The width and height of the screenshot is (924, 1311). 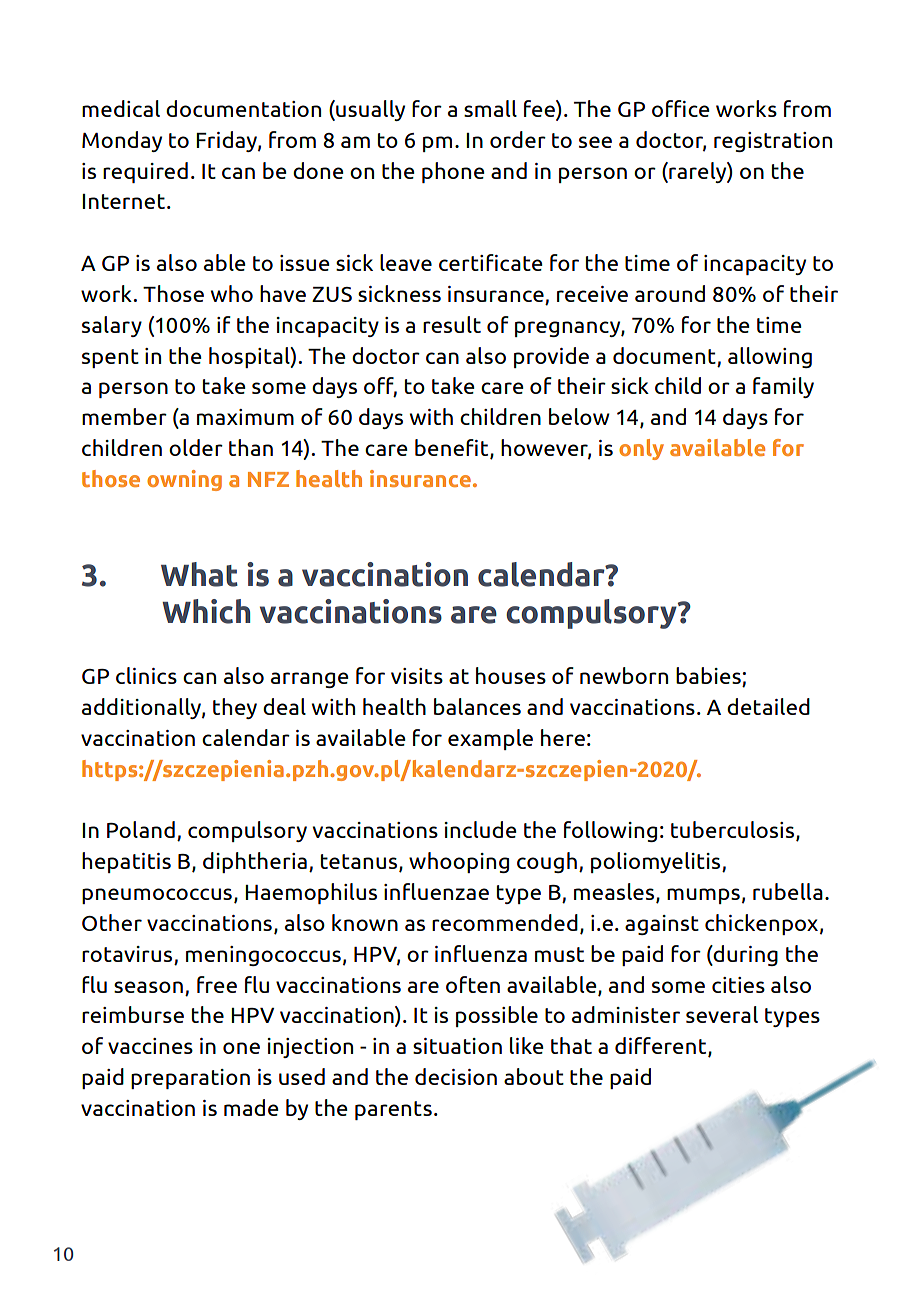 I want to click on babies, so click(x=709, y=677).
